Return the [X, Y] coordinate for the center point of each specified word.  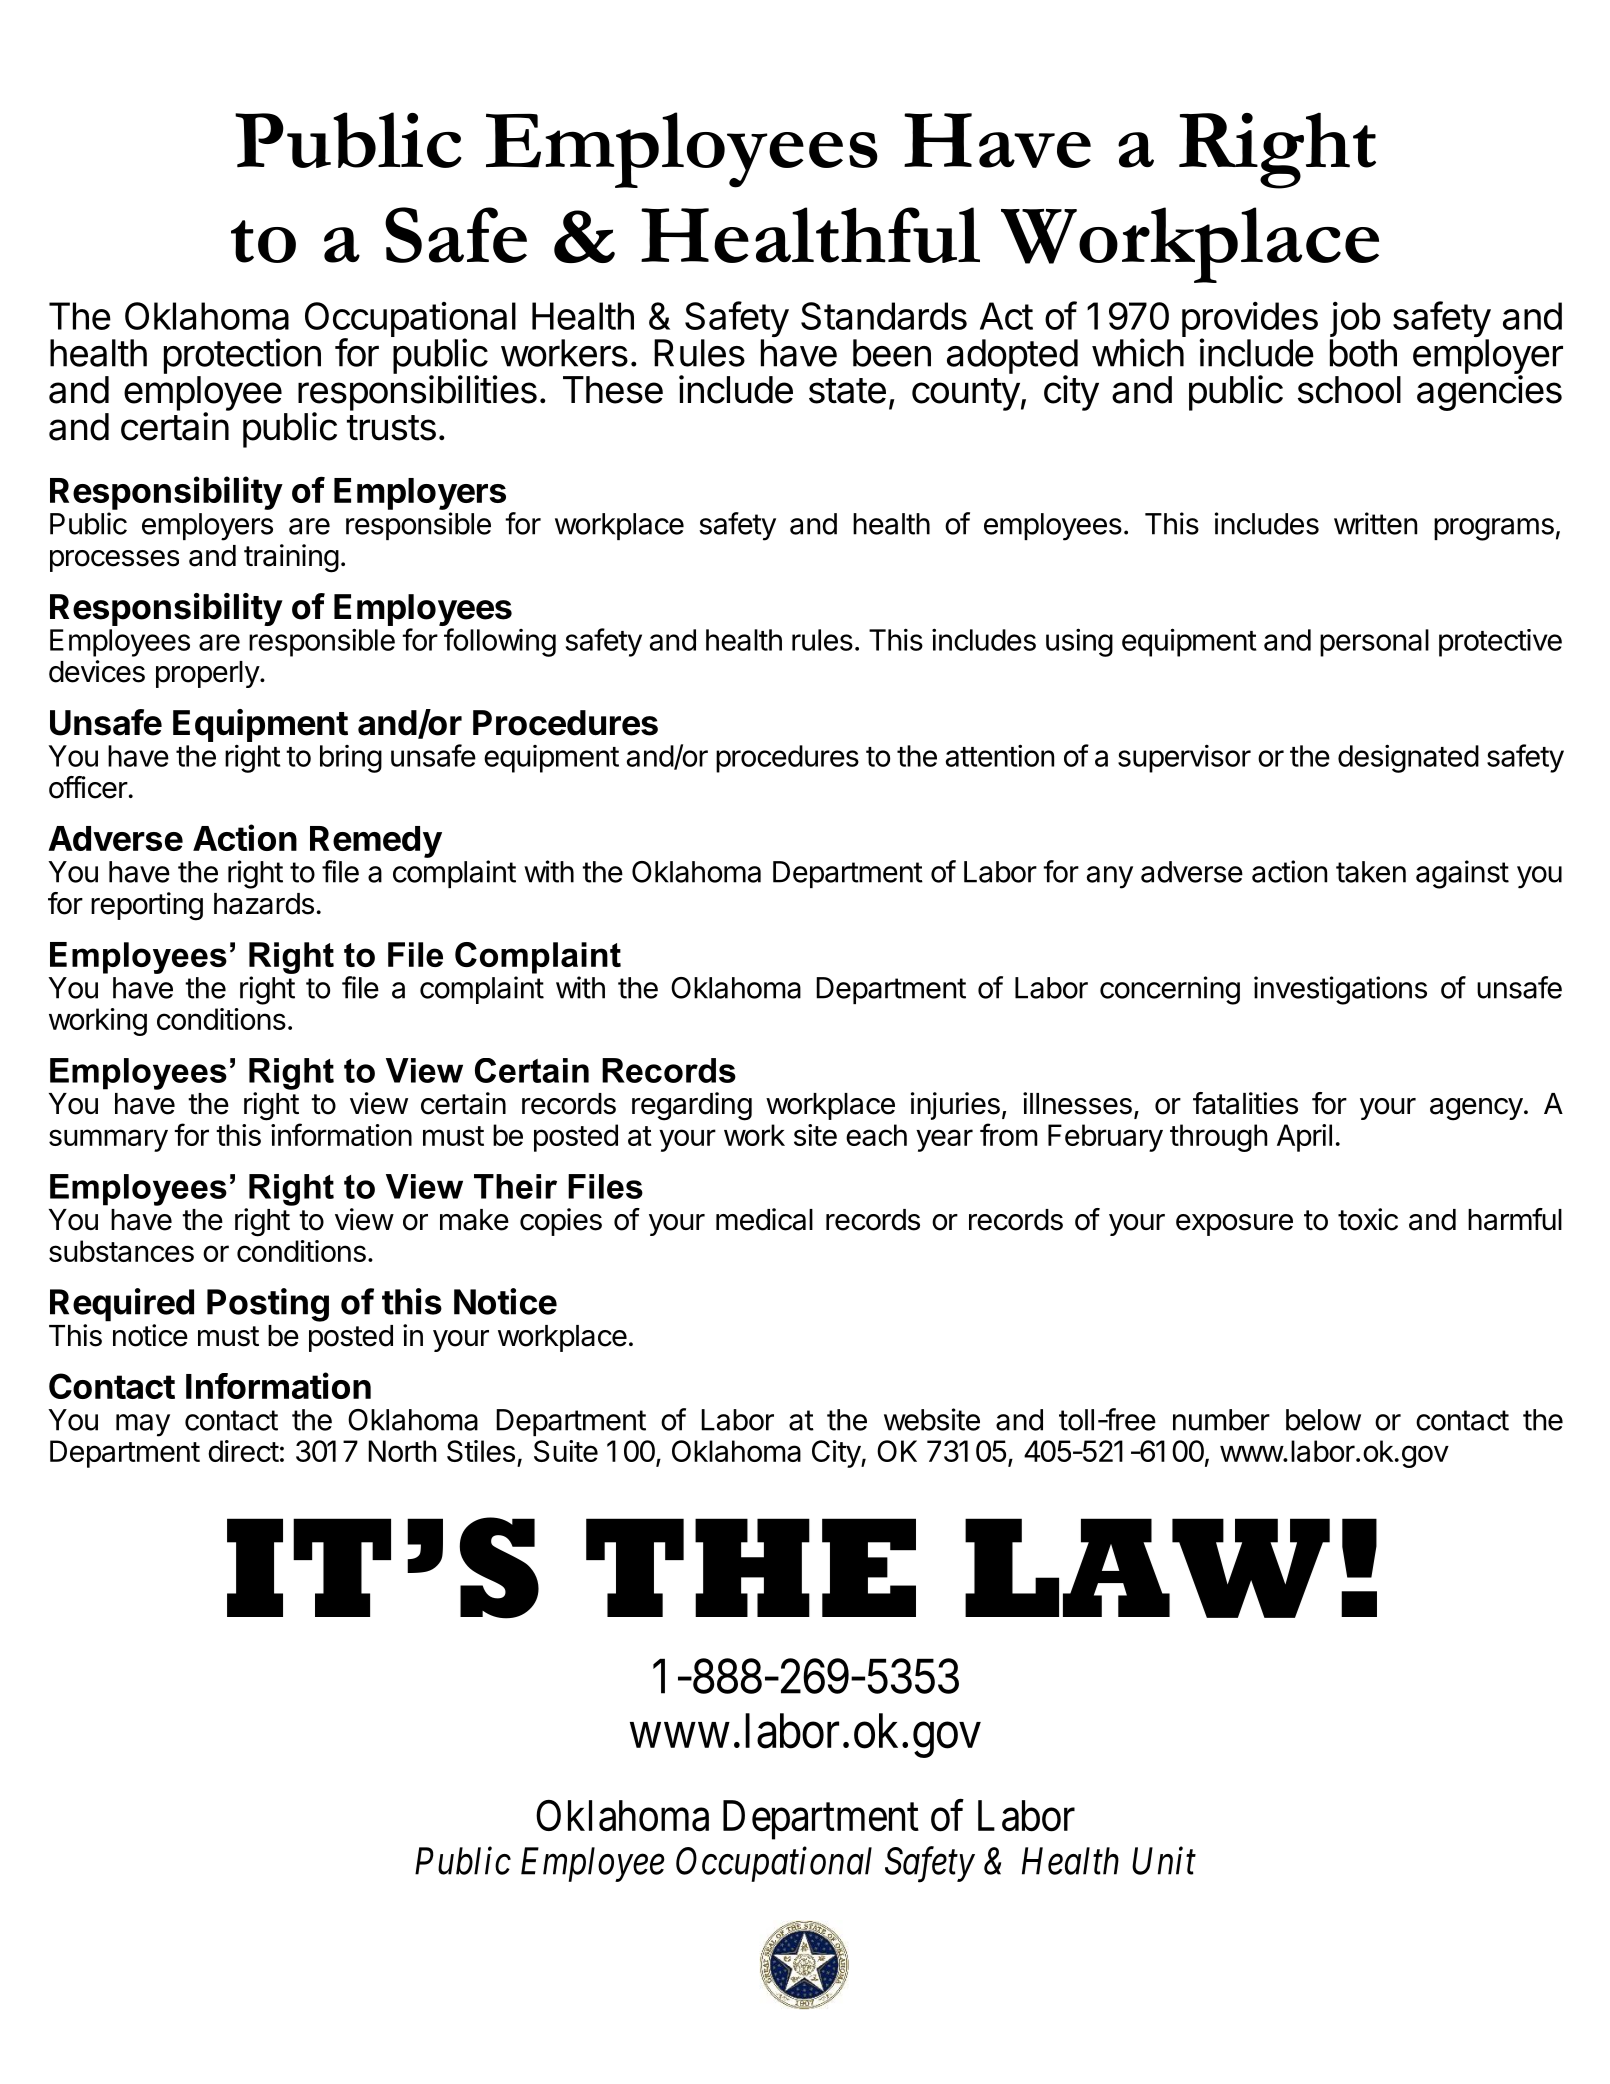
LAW [1147, 1568]
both [1363, 353]
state [847, 391]
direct [243, 1451]
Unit [1164, 1861]
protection [242, 356]
